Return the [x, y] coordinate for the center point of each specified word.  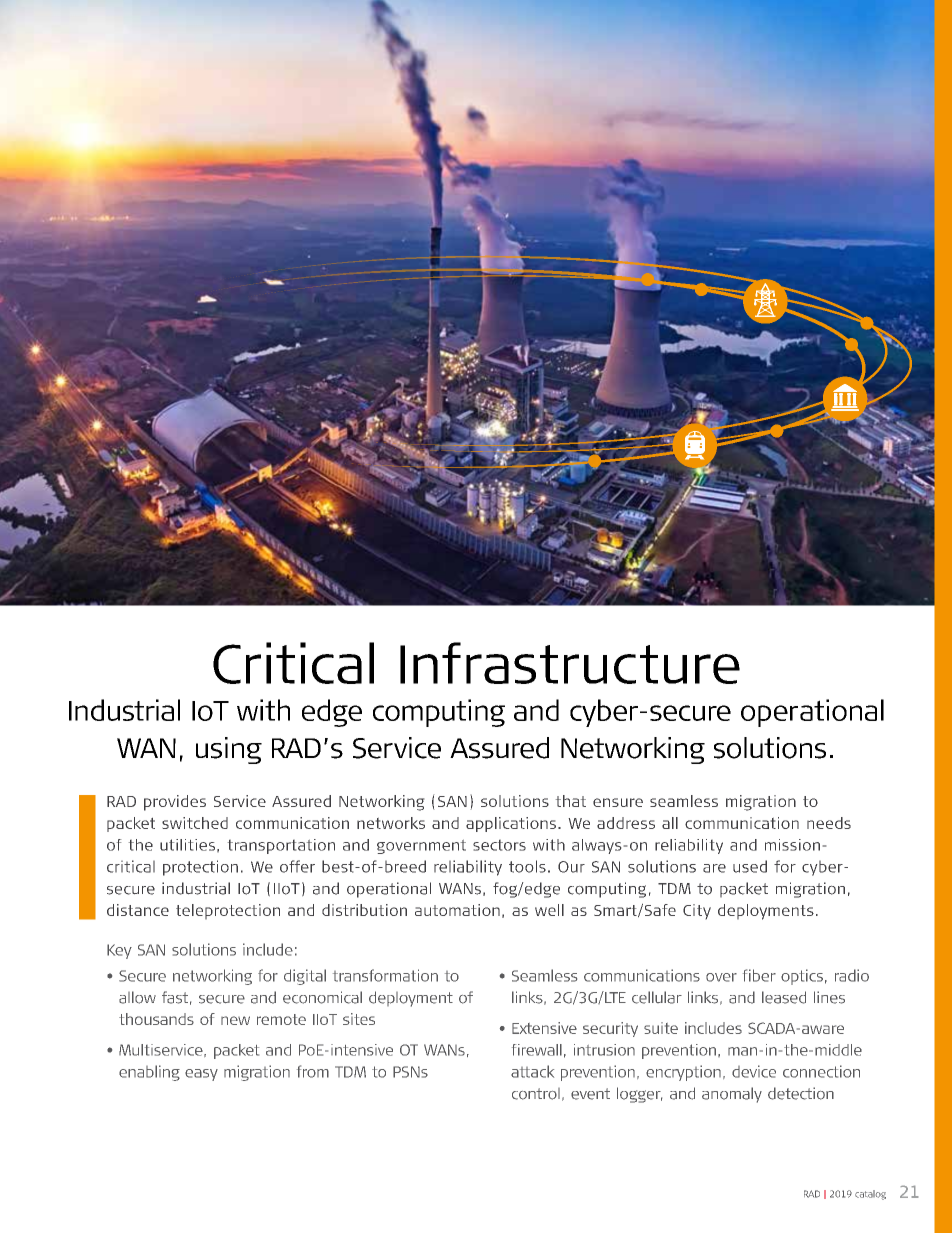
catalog [870, 1195]
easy [201, 1075]
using [229, 750]
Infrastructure [570, 663]
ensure [618, 802]
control [536, 1094]
